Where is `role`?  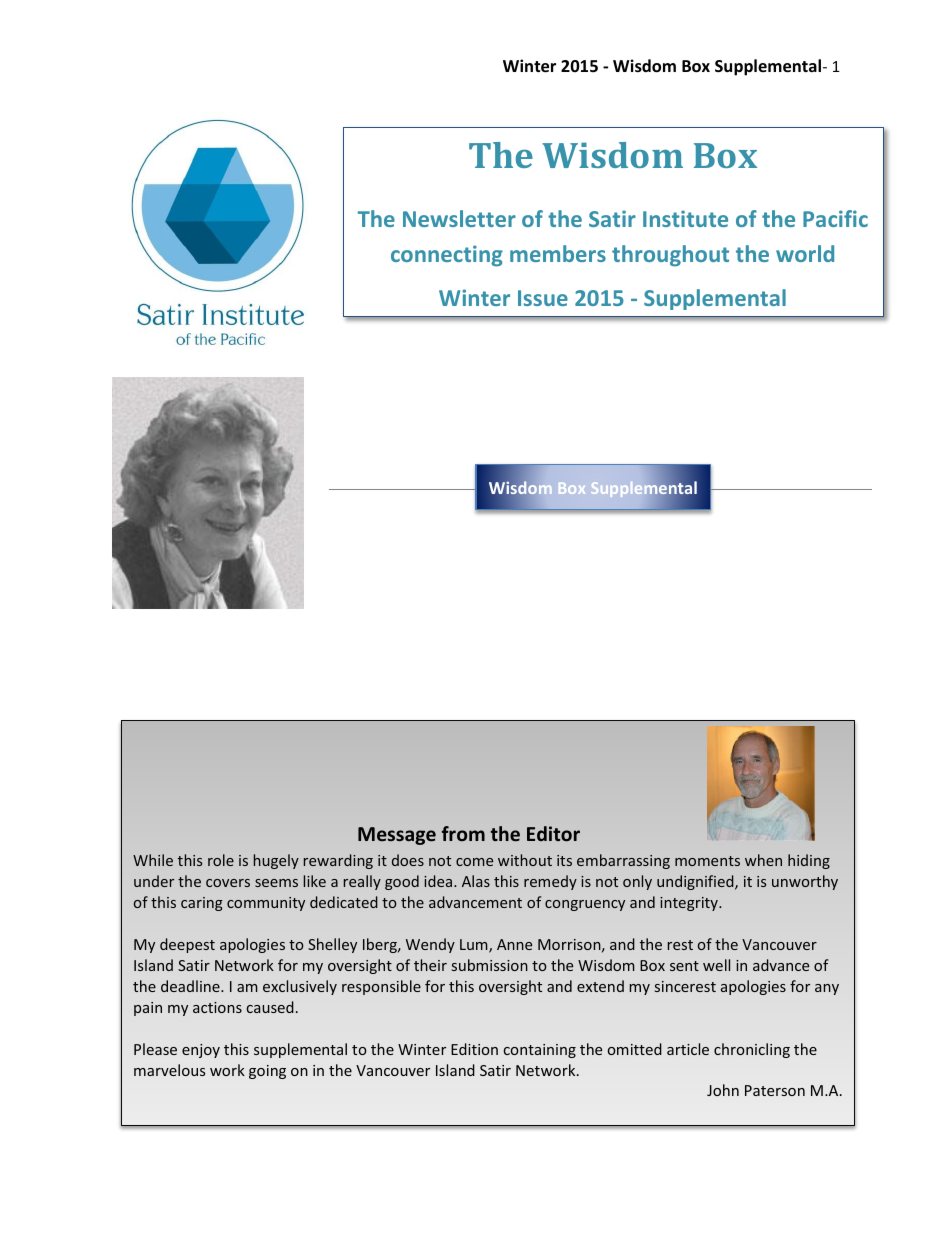
role is located at coordinates (221, 860).
